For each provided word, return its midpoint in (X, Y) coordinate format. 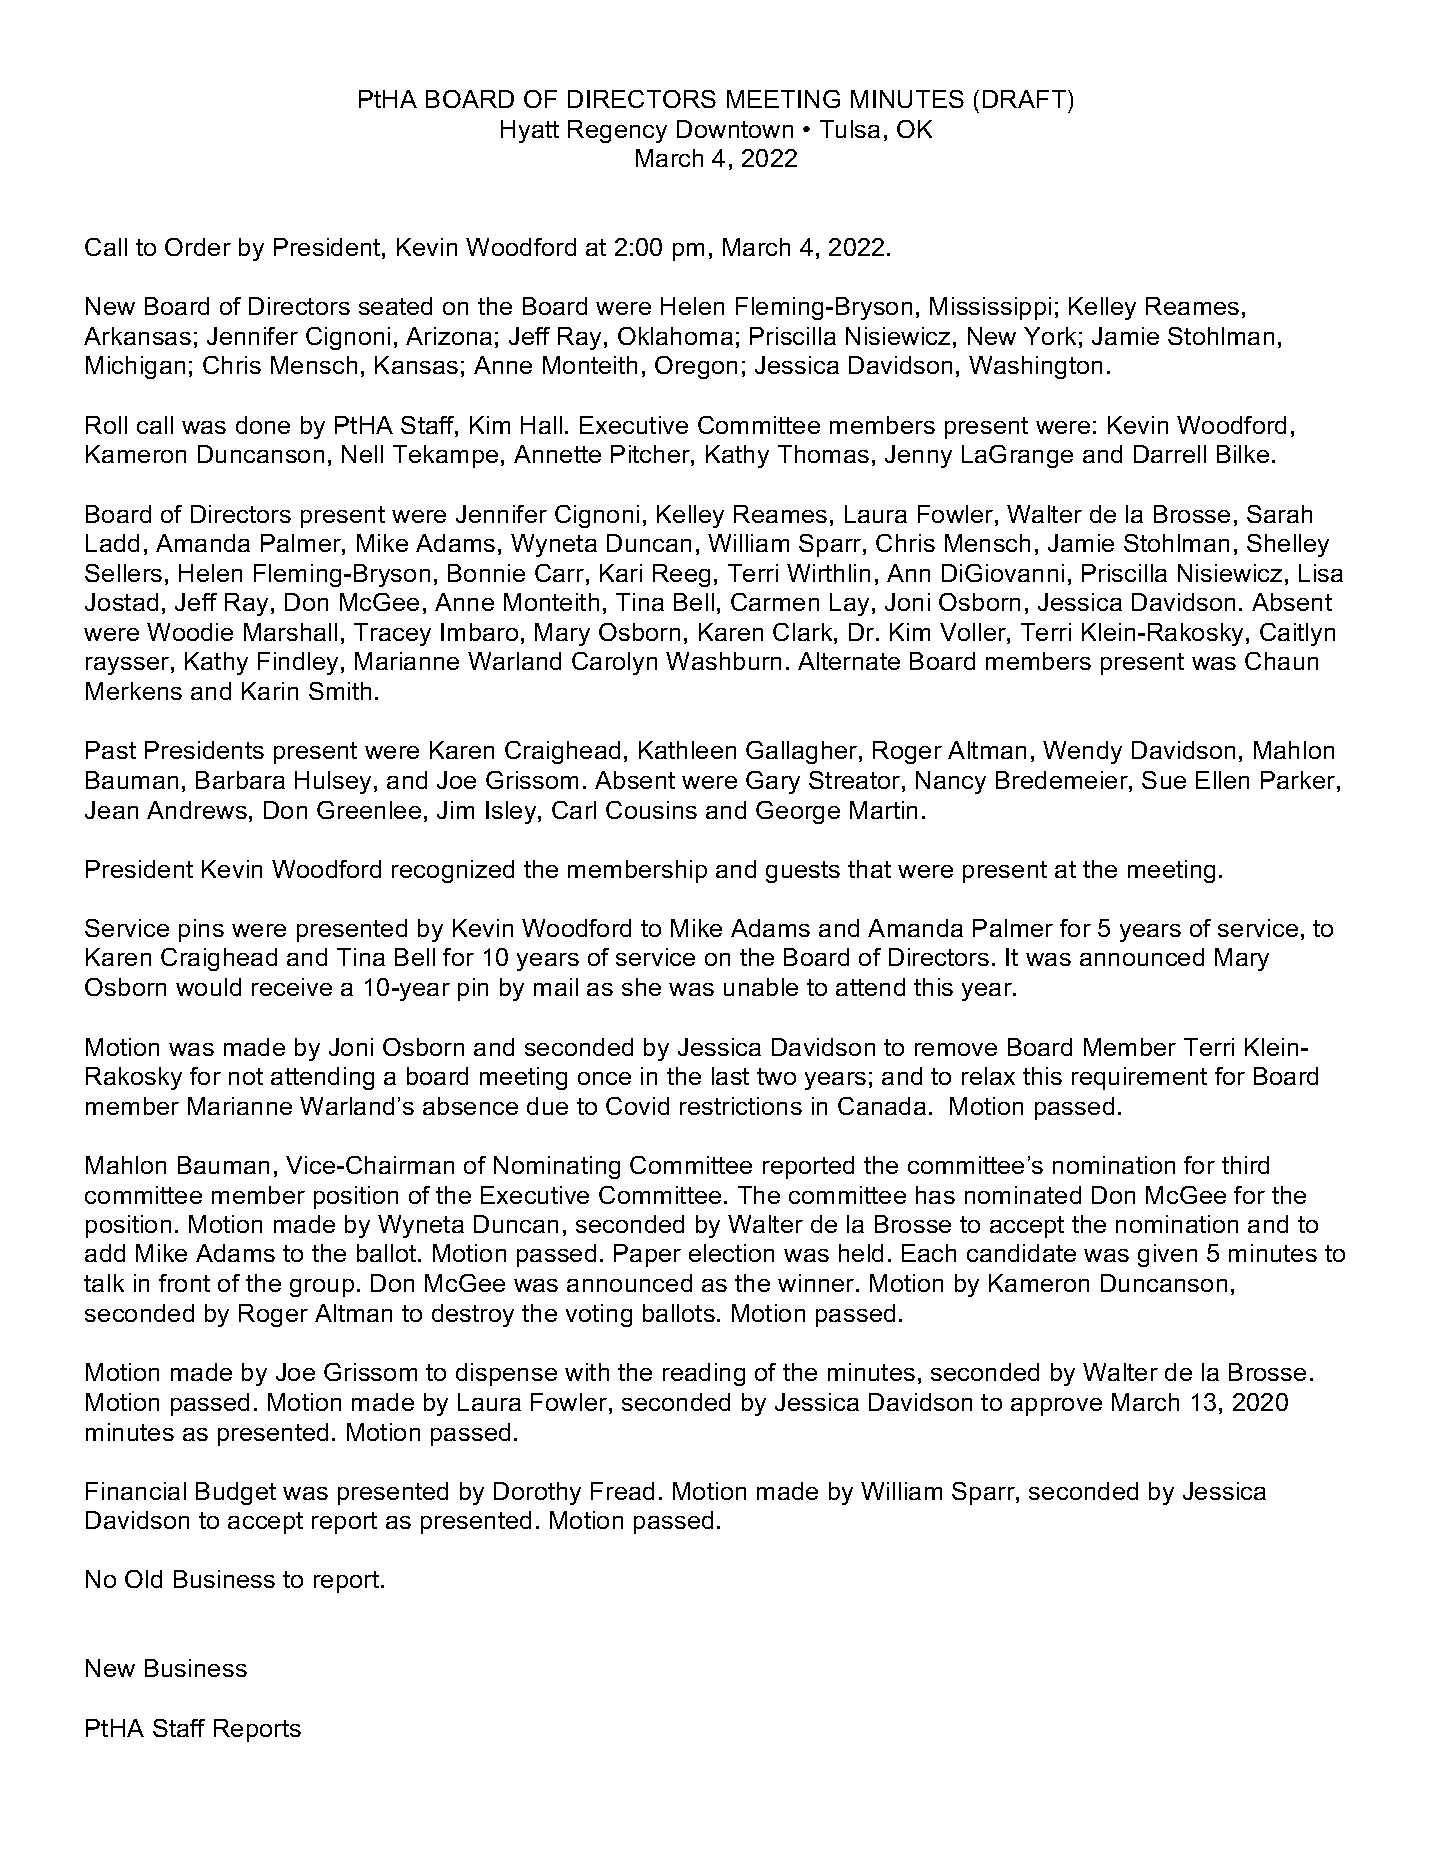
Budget (236, 1493)
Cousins (651, 810)
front (184, 1283)
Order (198, 247)
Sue (1164, 780)
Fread (622, 1491)
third (1245, 1165)
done (263, 425)
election (731, 1253)
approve (1056, 1407)
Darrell (1170, 454)
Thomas (823, 454)
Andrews (197, 810)
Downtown (735, 129)
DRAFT (1026, 99)
